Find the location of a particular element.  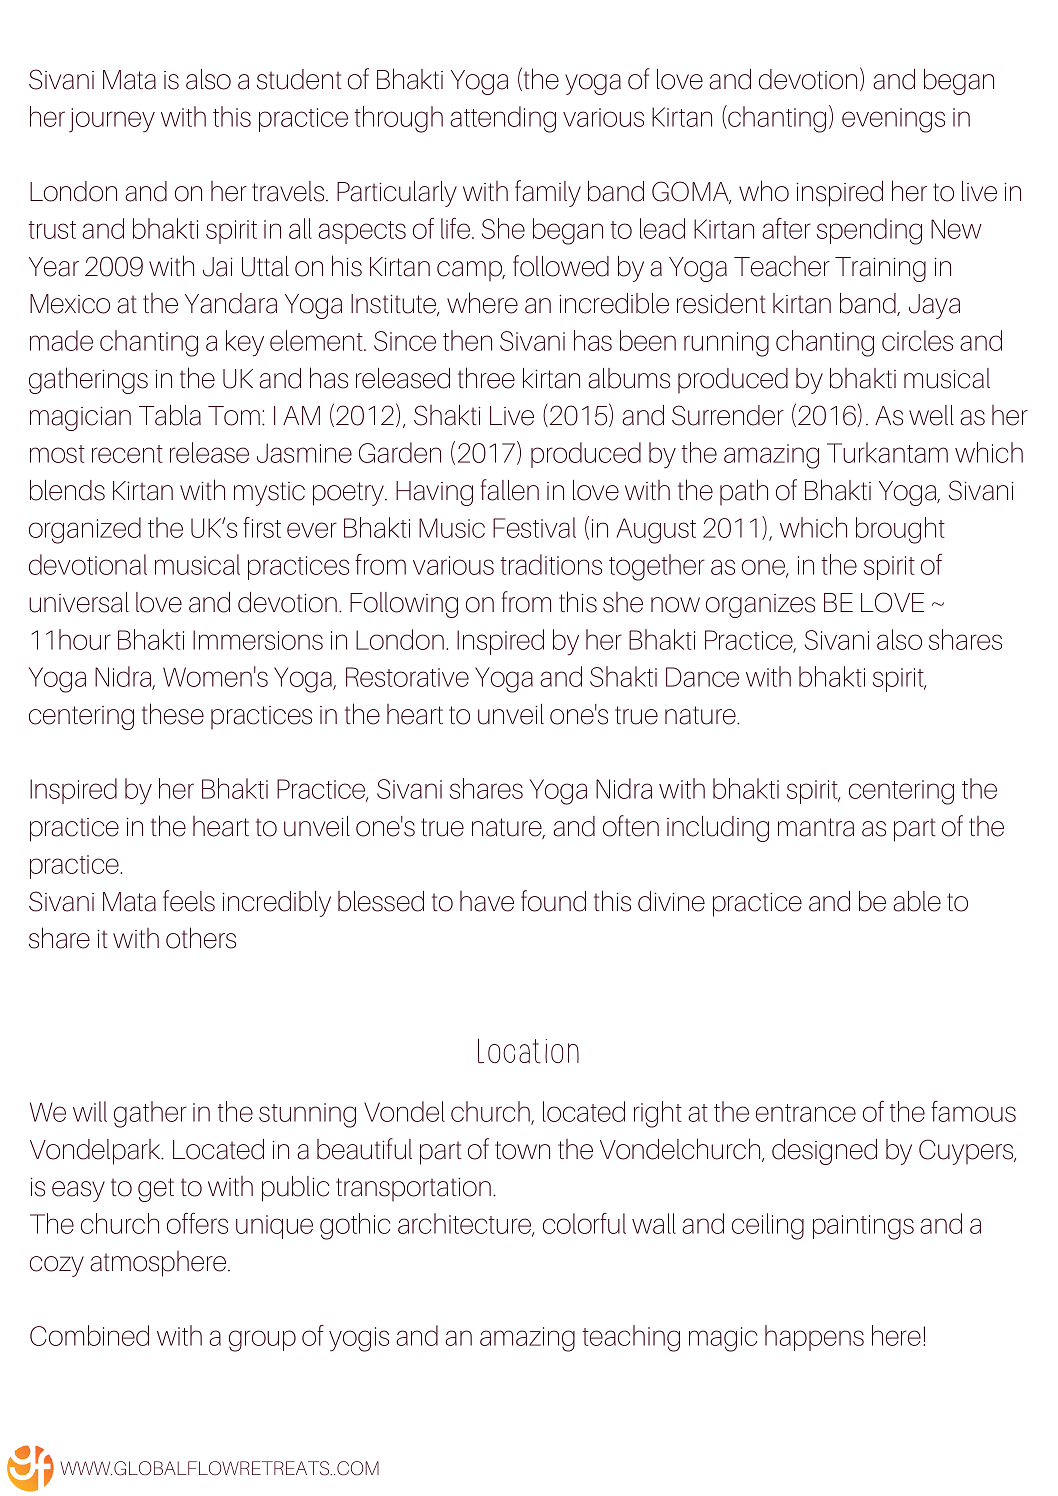

evenings is located at coordinates (893, 120).
